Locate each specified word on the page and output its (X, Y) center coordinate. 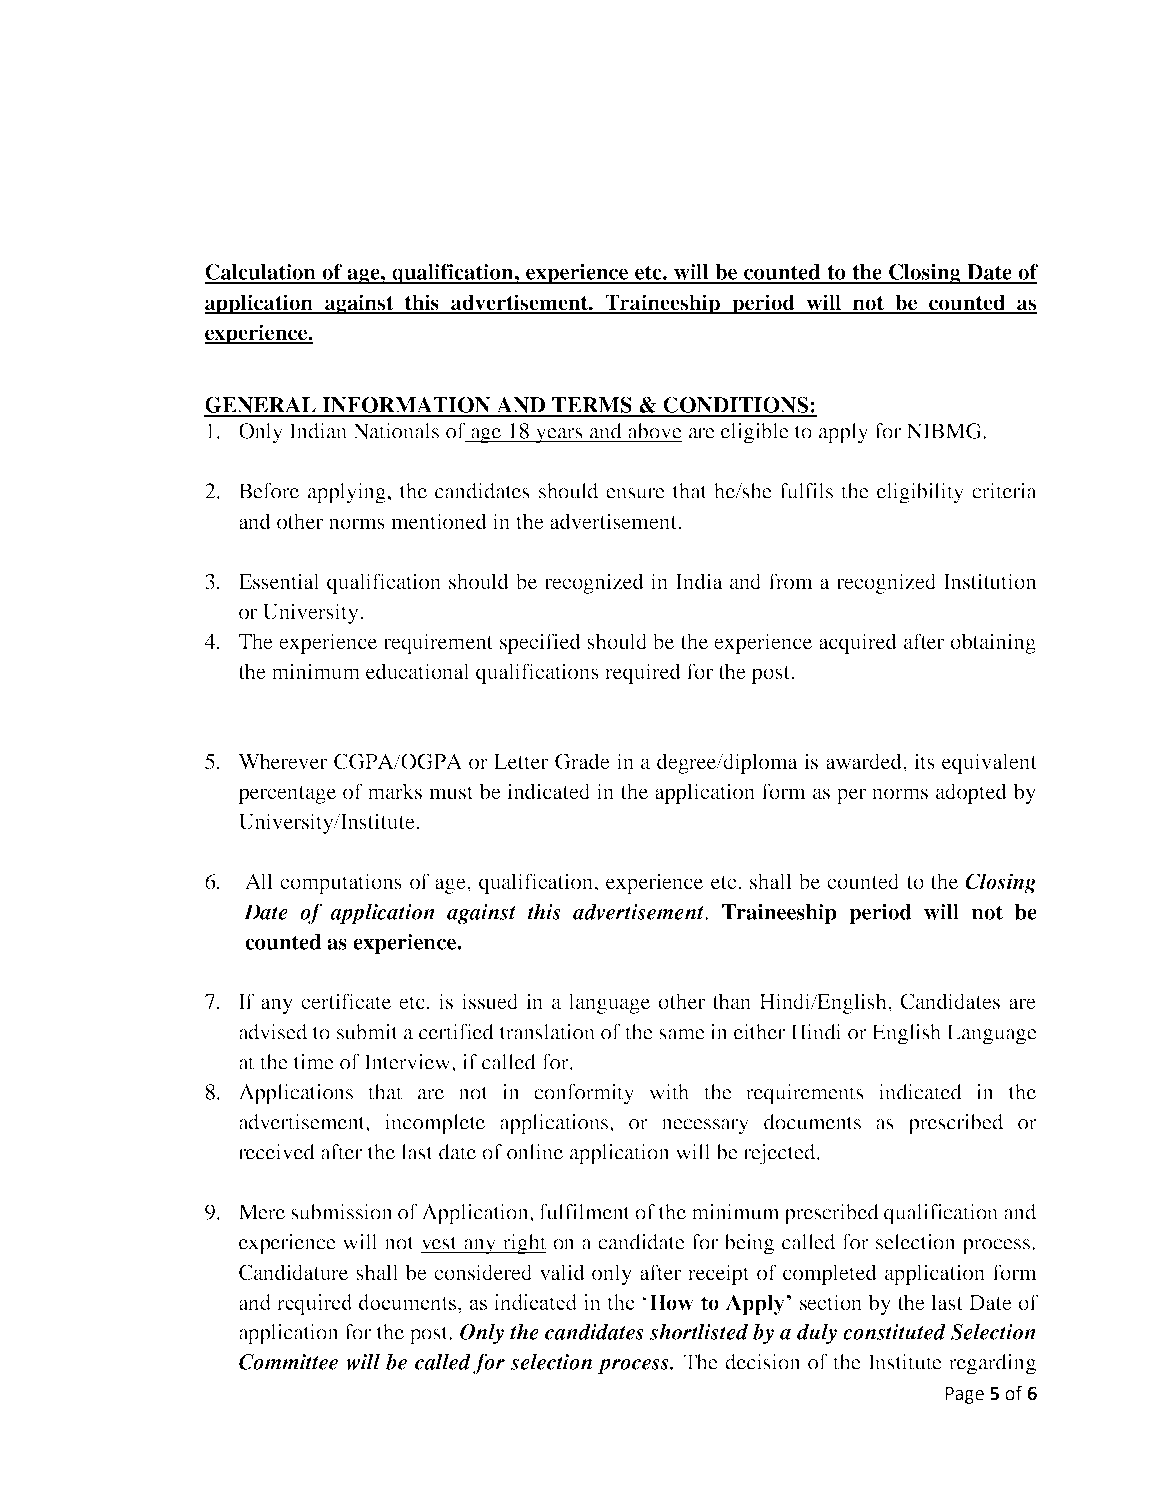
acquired (858, 643)
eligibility (920, 493)
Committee (288, 1362)
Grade (582, 761)
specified (540, 643)
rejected (780, 1154)
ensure (635, 493)
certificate (346, 1001)
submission (342, 1212)
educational (418, 671)
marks (395, 791)
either (759, 1032)
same (682, 1034)
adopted (971, 793)
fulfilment (584, 1212)
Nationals (396, 431)
